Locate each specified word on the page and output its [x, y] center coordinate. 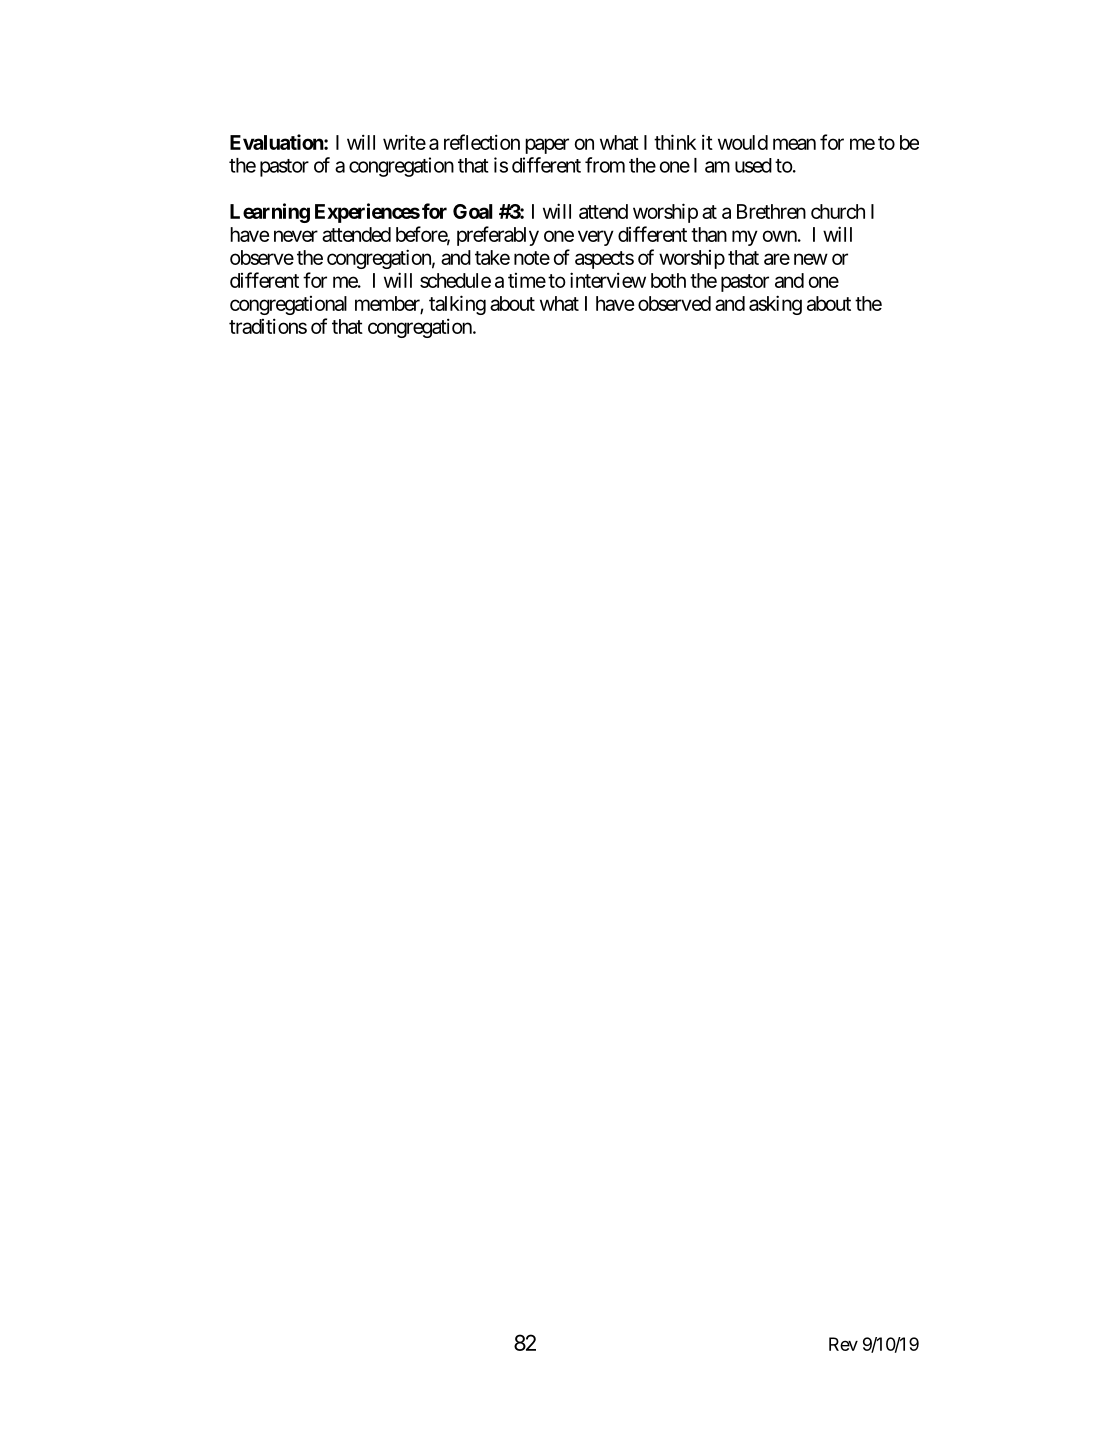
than [709, 234]
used [753, 165]
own [779, 236]
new [811, 259]
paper [547, 146]
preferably [498, 236]
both [668, 280]
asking [775, 305]
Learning [270, 213]
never [296, 236]
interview [608, 280]
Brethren [771, 211]
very [596, 238]
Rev [843, 1344]
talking [457, 305]
